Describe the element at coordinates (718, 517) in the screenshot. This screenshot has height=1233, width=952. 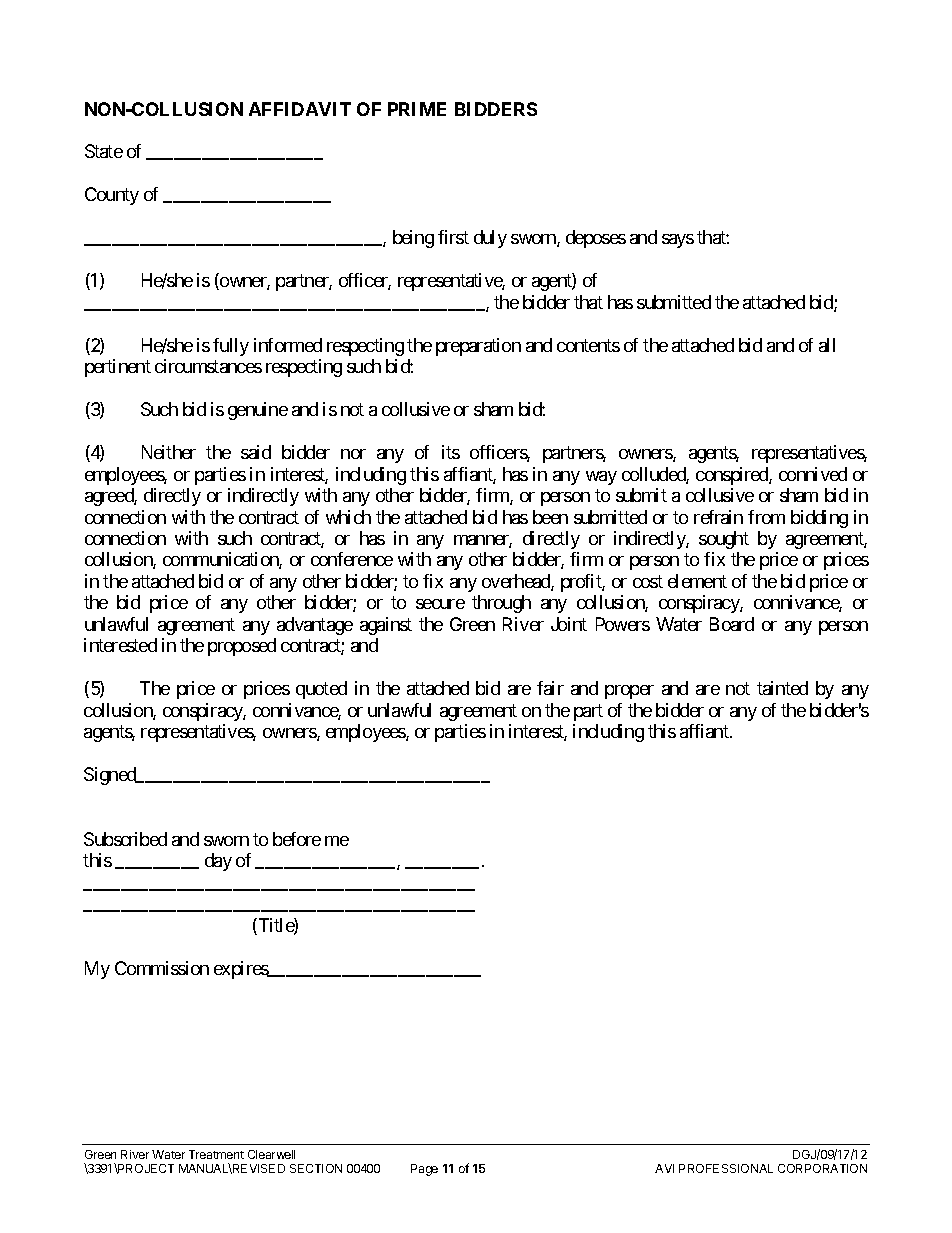
I see `refrain` at that location.
